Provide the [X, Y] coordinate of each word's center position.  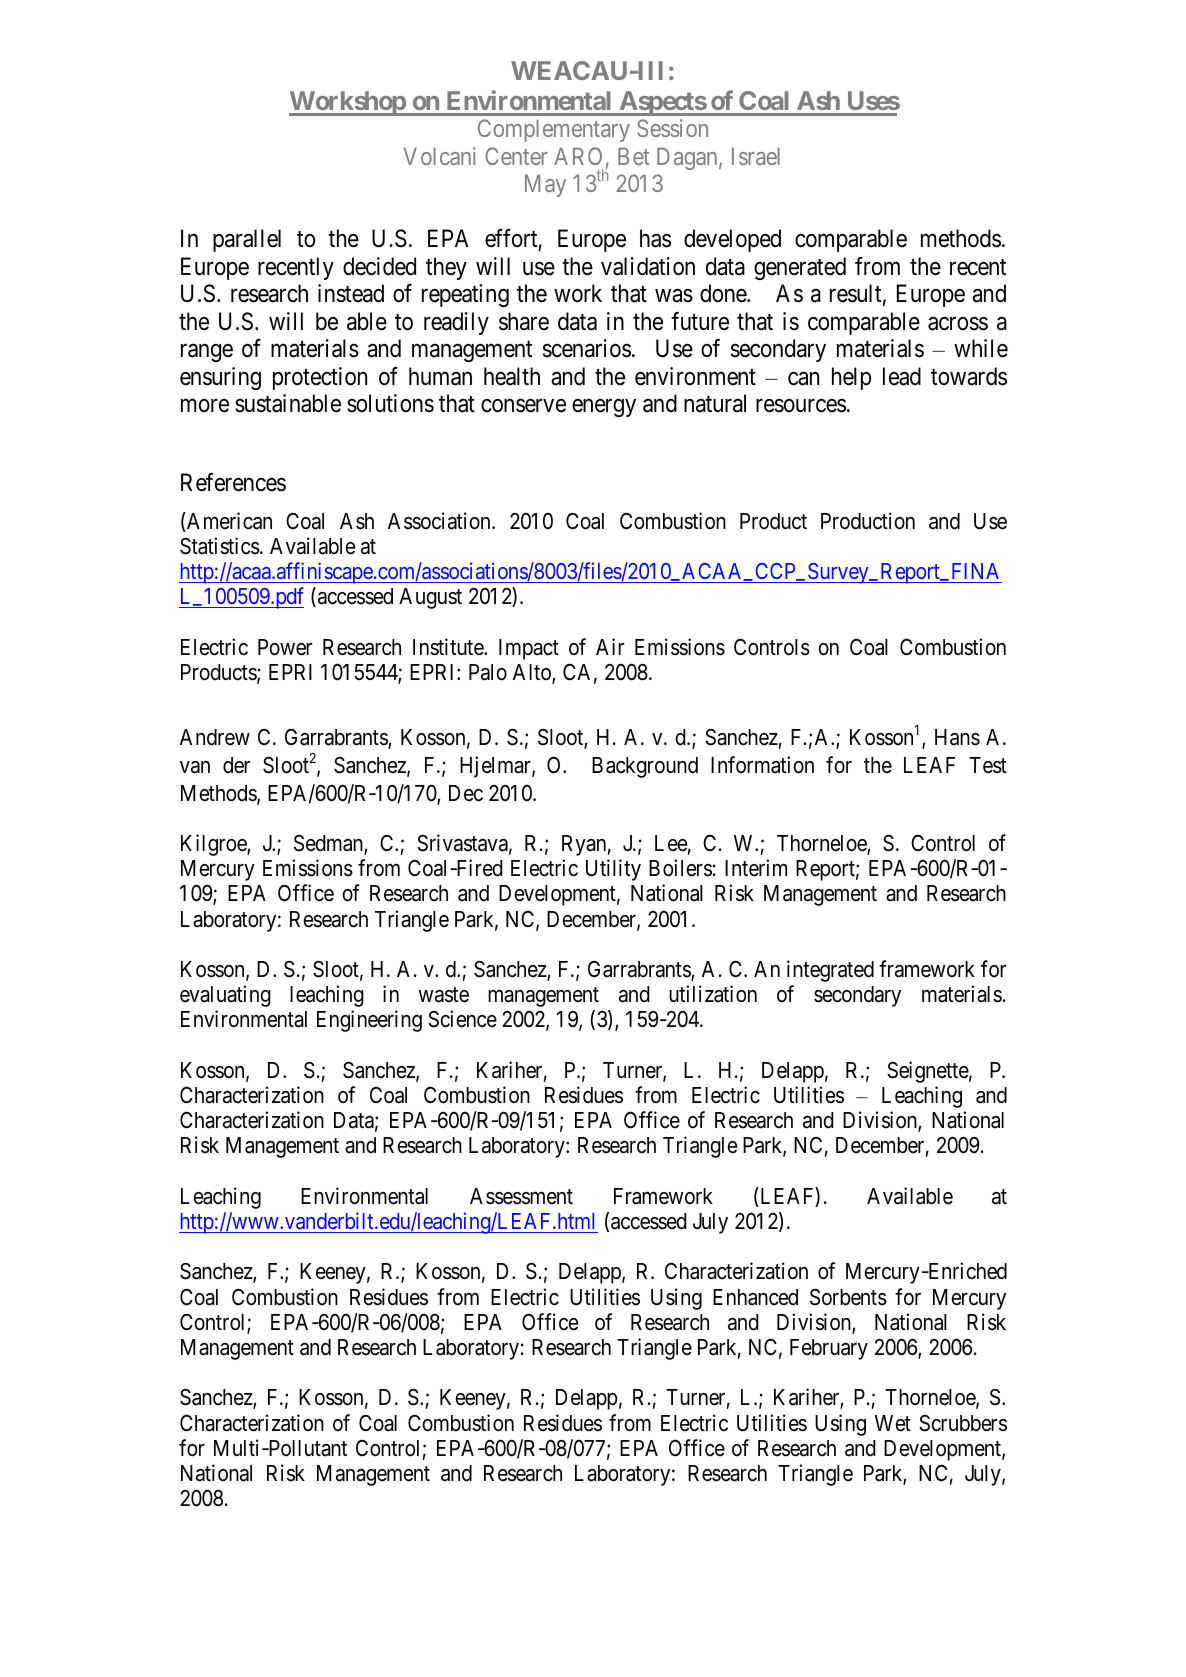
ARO [578, 156]
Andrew [215, 737]
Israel [756, 156]
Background [645, 767]
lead [902, 376]
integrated [830, 971]
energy [604, 408]
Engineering [369, 1021]
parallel [247, 240]
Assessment [521, 1196]
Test [988, 765]
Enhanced [755, 1297]
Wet [893, 1423]
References [233, 482]
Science [462, 1019]
